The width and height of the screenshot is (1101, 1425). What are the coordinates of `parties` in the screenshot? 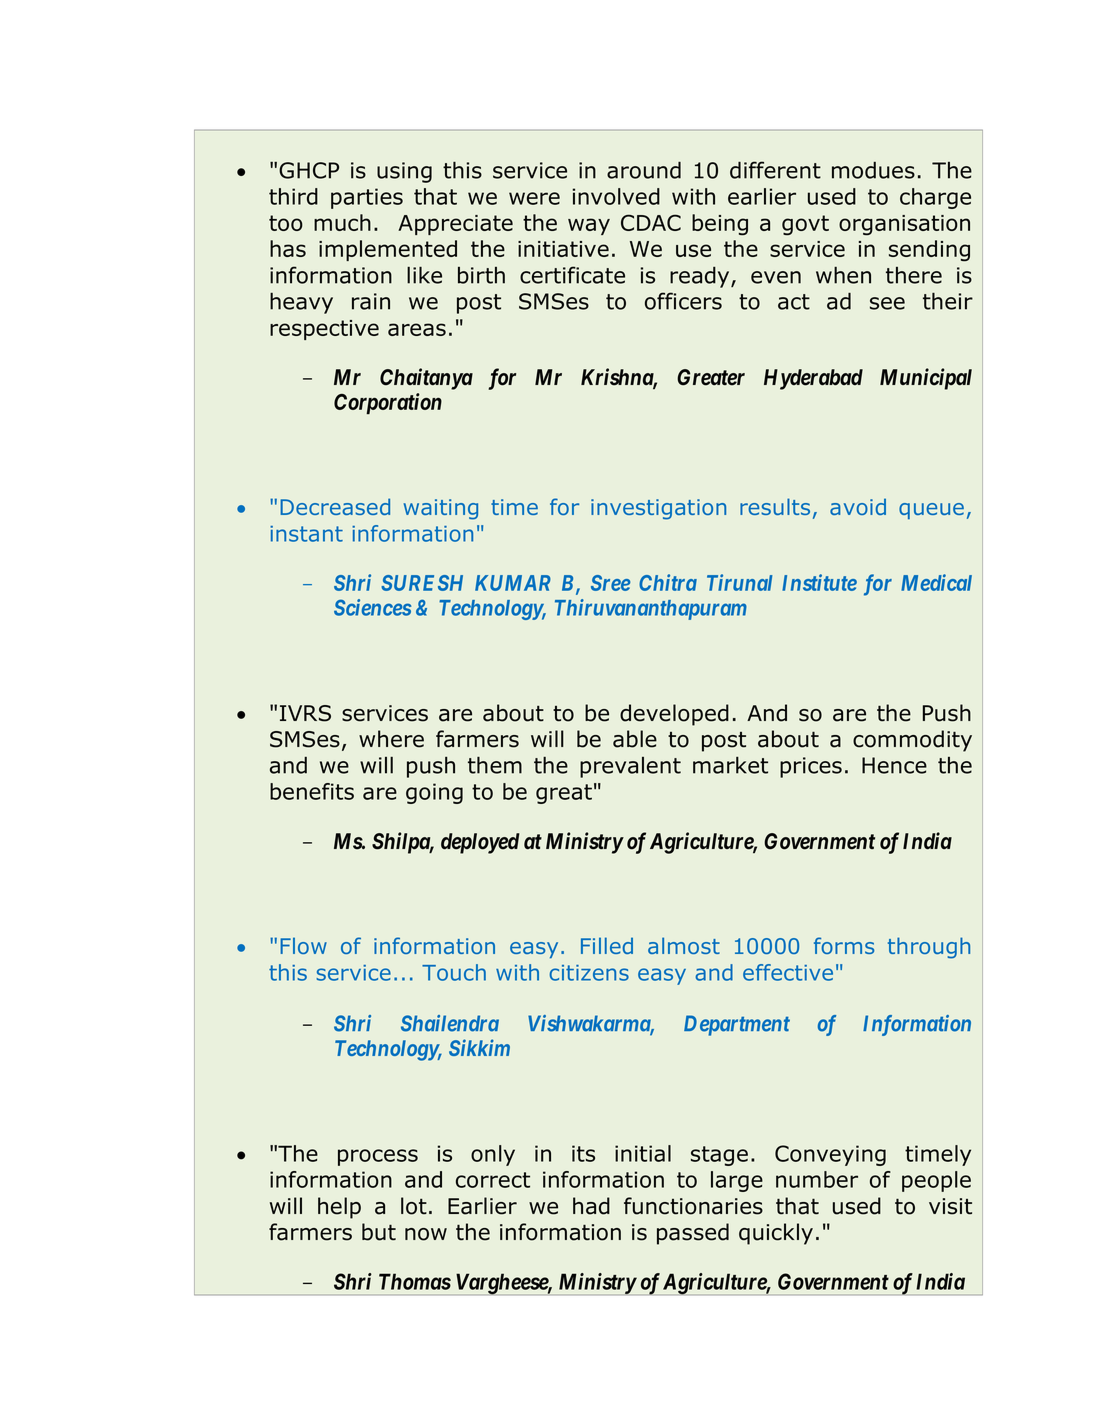 It's located at (367, 198).
